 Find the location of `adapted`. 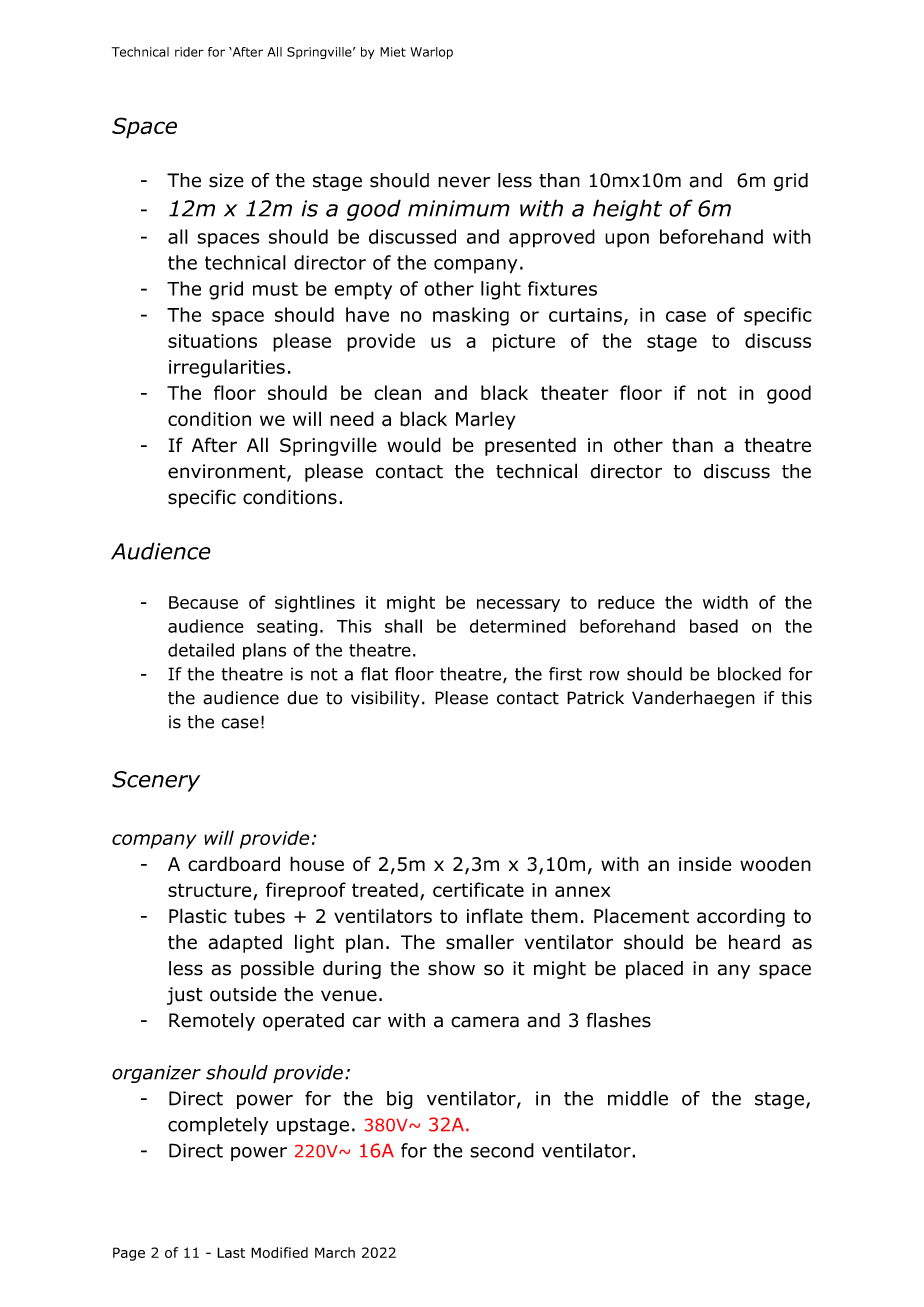

adapted is located at coordinates (245, 943).
